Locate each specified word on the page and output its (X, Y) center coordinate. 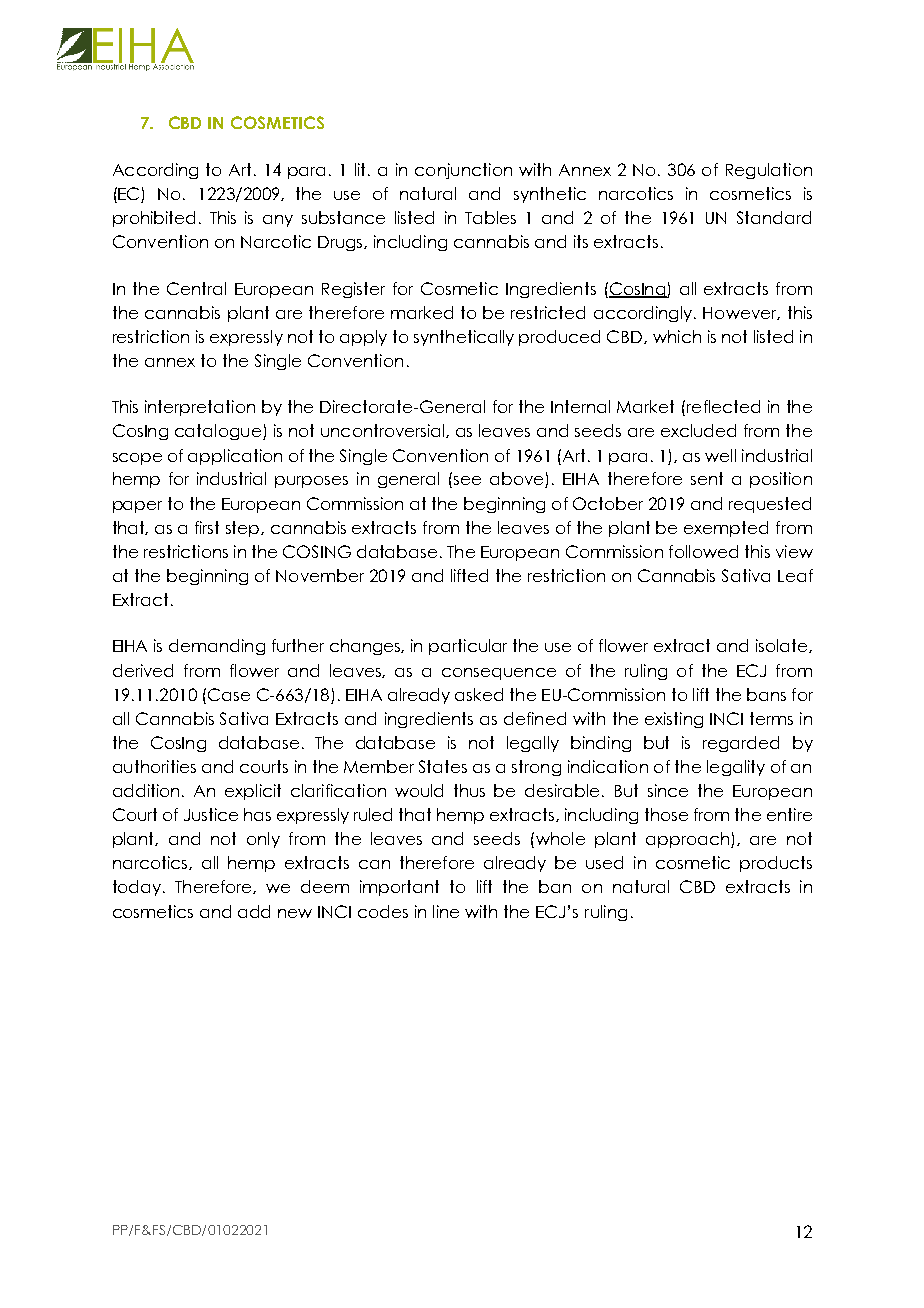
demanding (217, 647)
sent (707, 478)
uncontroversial (384, 431)
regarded (741, 744)
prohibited (154, 219)
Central (196, 288)
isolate (783, 646)
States (443, 766)
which (677, 336)
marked (422, 312)
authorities (154, 766)
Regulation (769, 171)
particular (468, 647)
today (138, 888)
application (235, 457)
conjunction (463, 171)
